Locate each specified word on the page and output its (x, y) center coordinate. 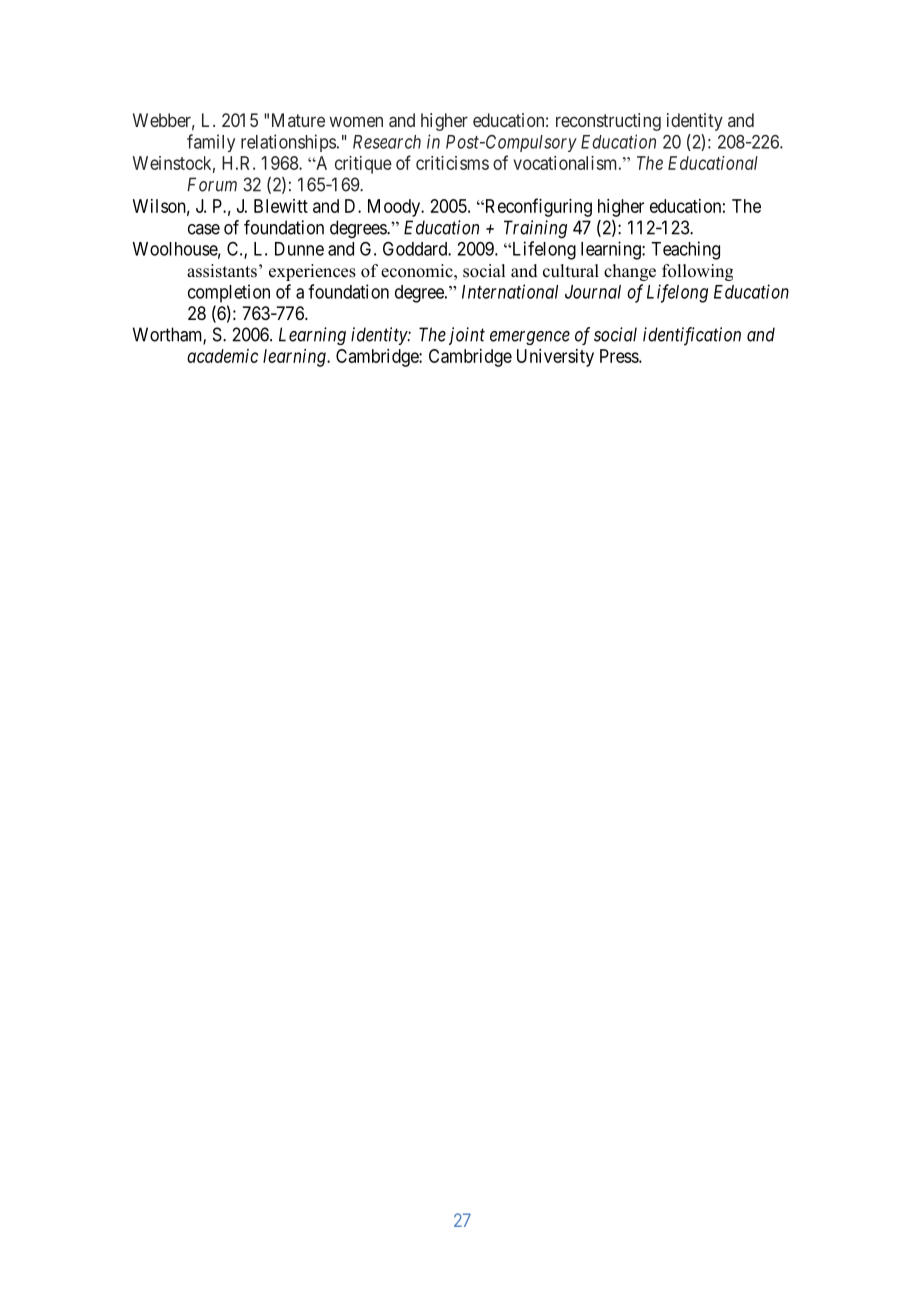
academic (222, 356)
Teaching (685, 250)
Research (387, 142)
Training (535, 229)
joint (467, 336)
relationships (288, 143)
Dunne (299, 249)
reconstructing (608, 122)
